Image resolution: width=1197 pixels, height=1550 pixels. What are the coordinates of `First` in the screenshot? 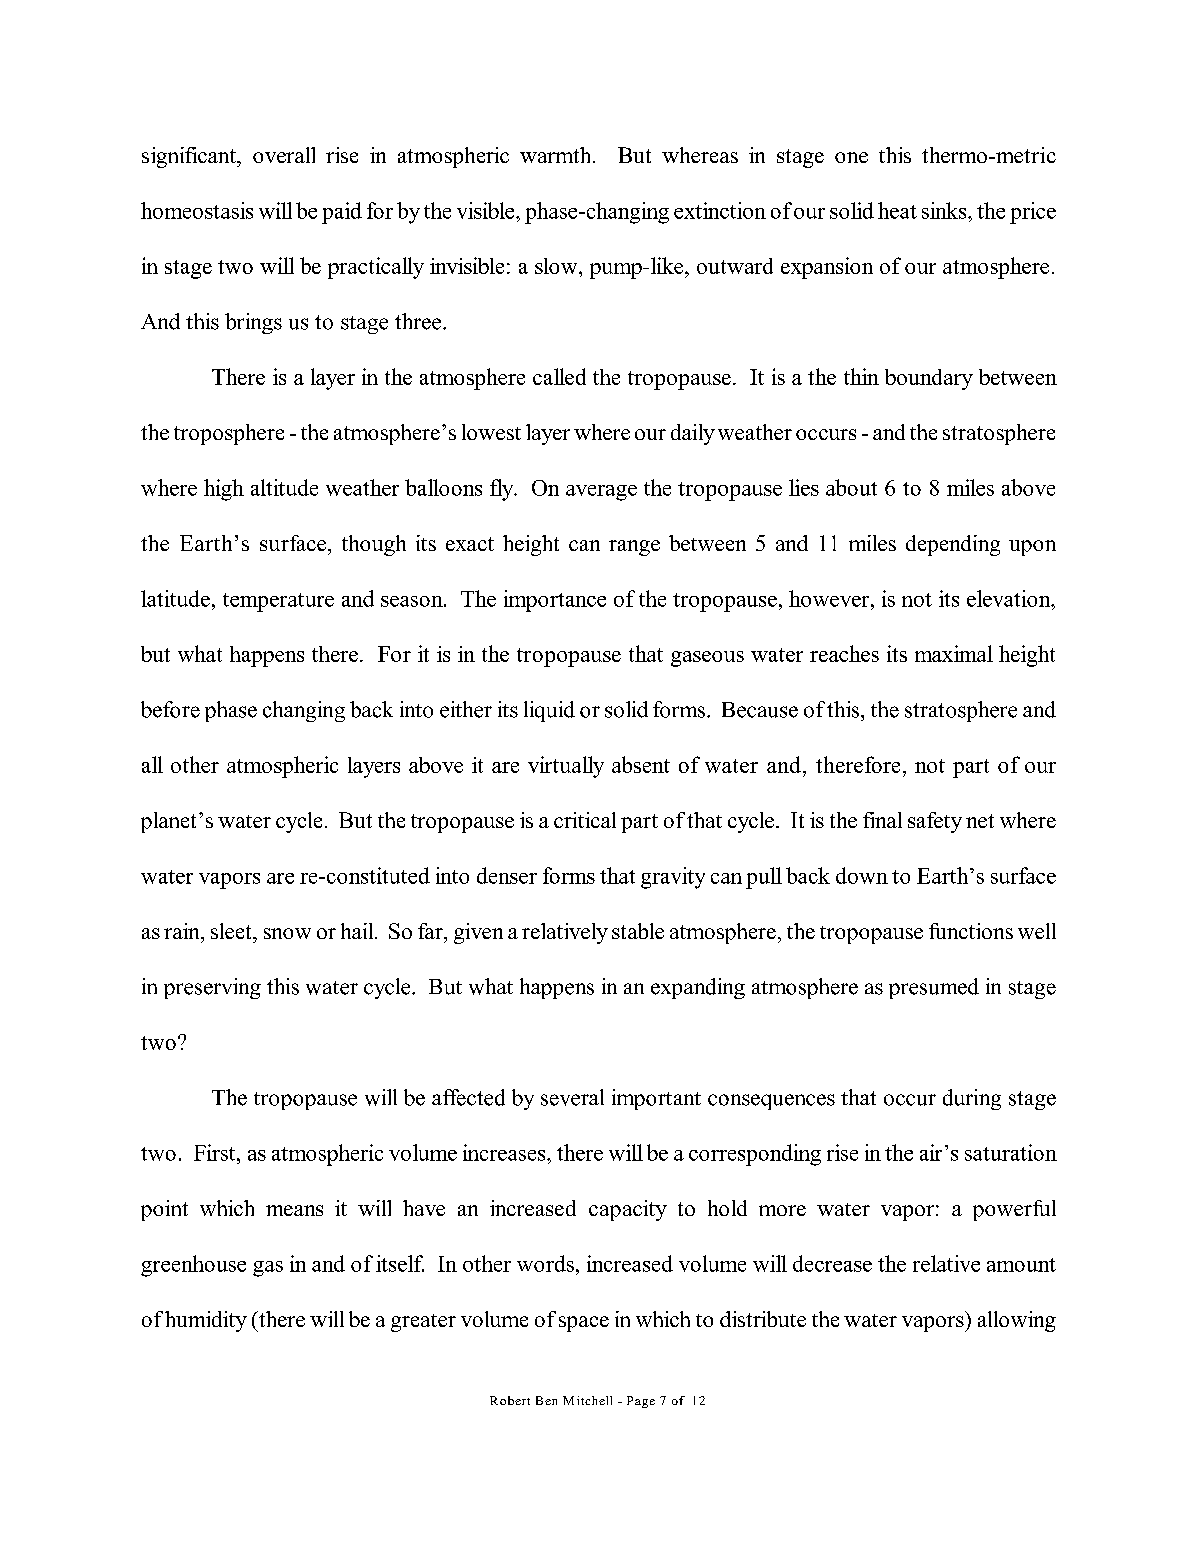 It's located at (216, 1152).
